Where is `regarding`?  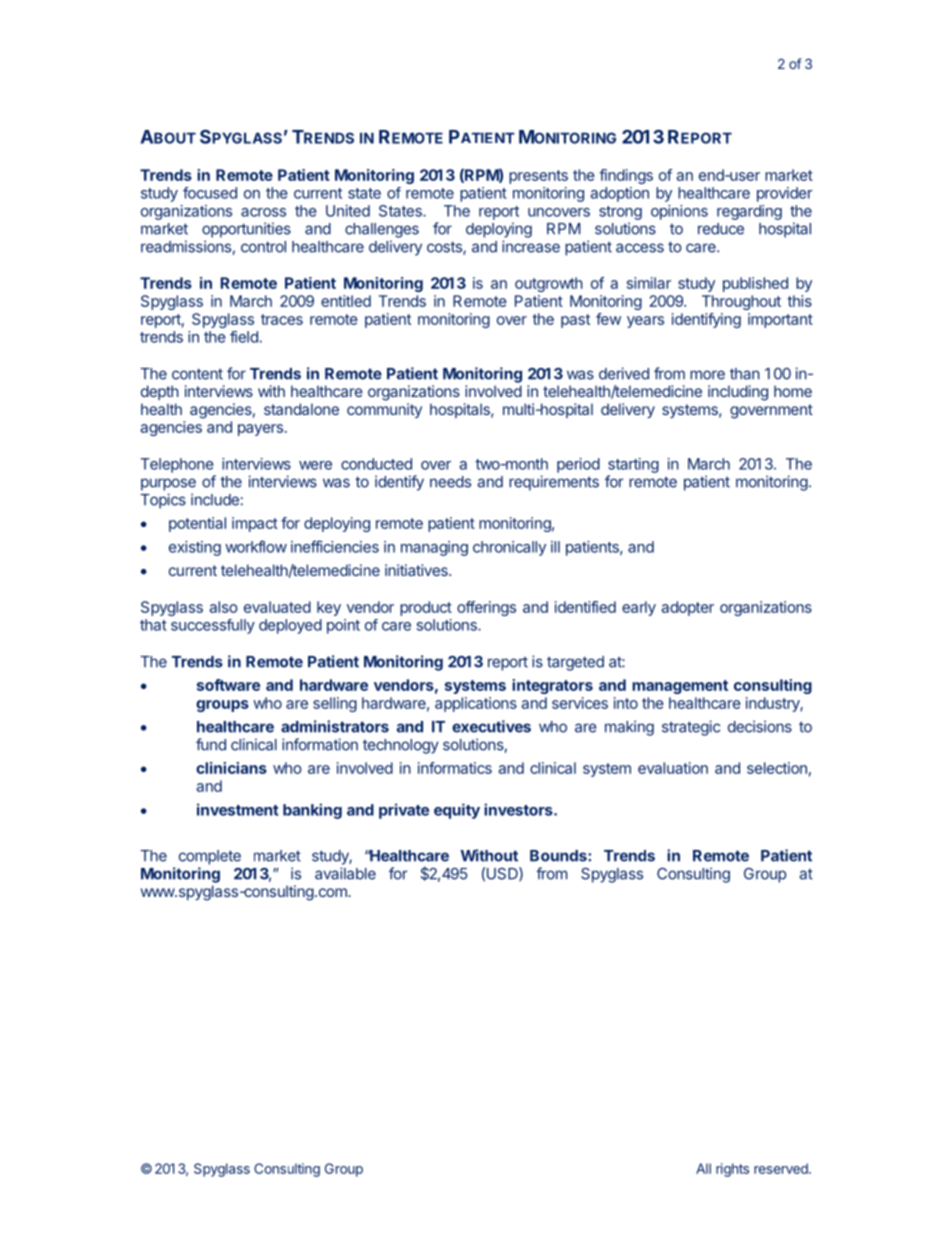
regarding is located at coordinates (749, 212).
